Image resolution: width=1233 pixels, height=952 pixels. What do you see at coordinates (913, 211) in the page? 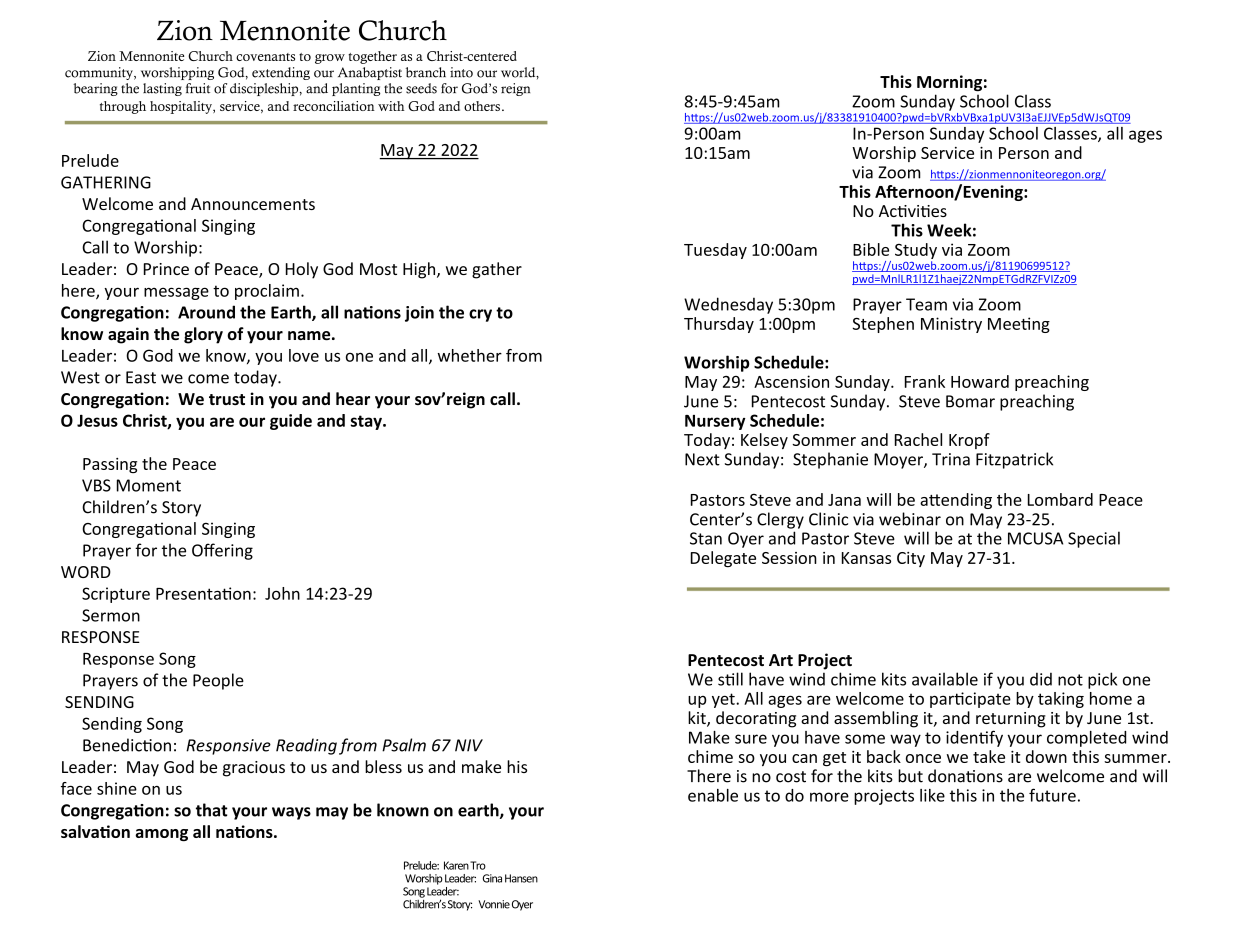
I see `Activities` at bounding box center [913, 211].
